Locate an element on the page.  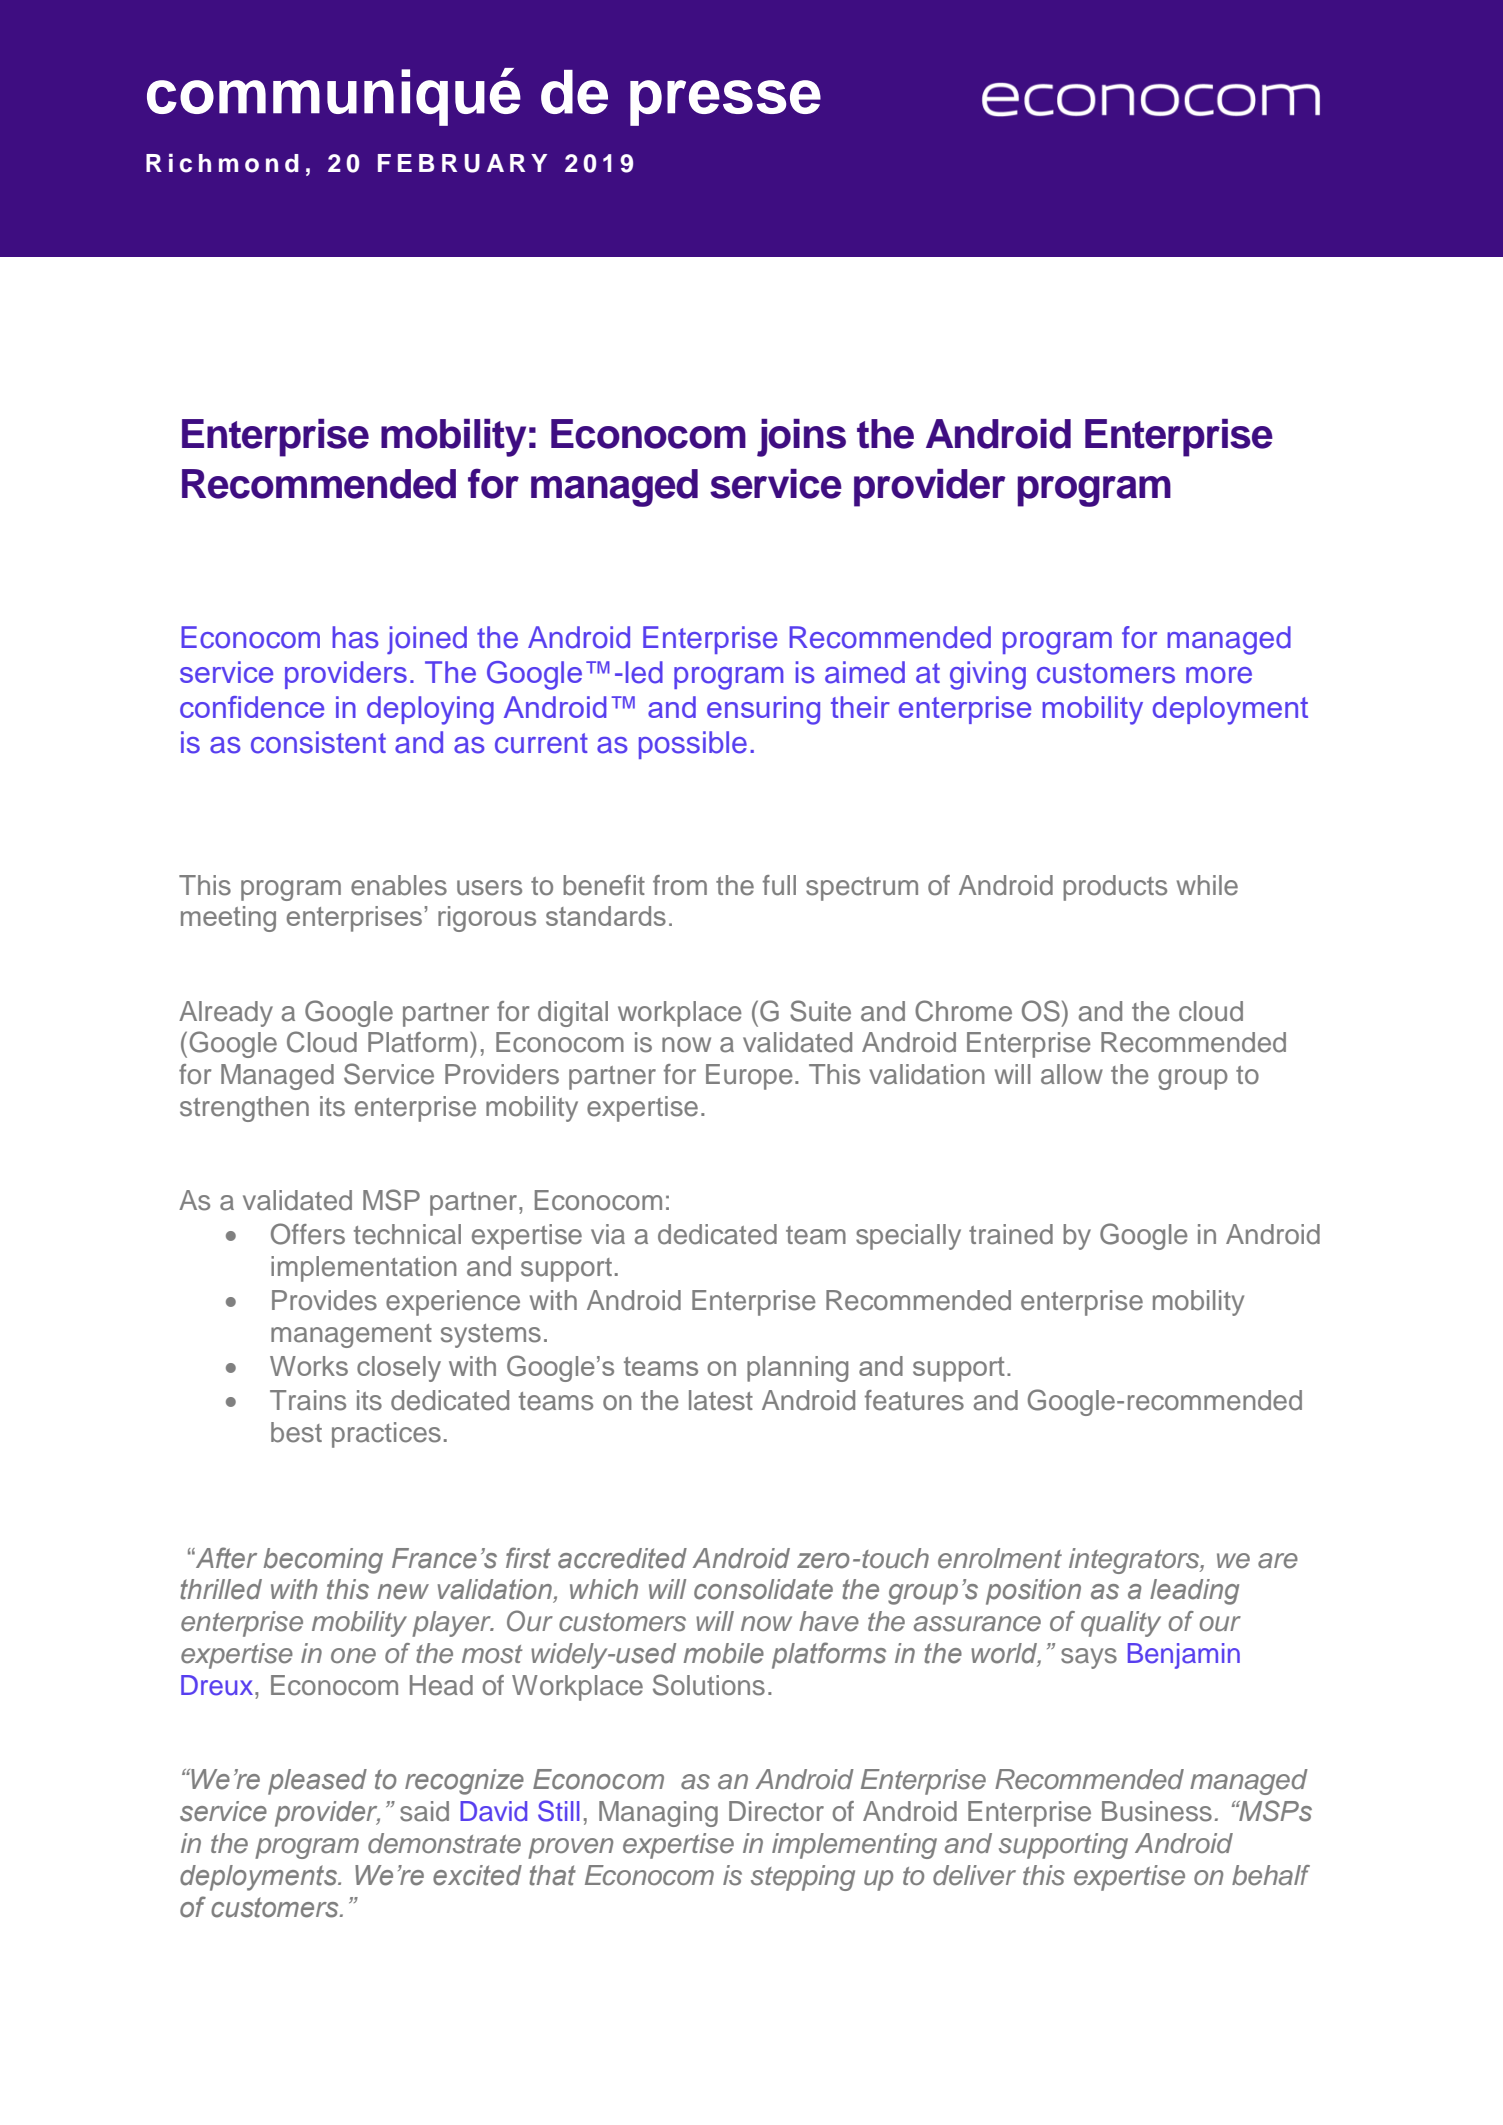
enables is located at coordinates (399, 885).
